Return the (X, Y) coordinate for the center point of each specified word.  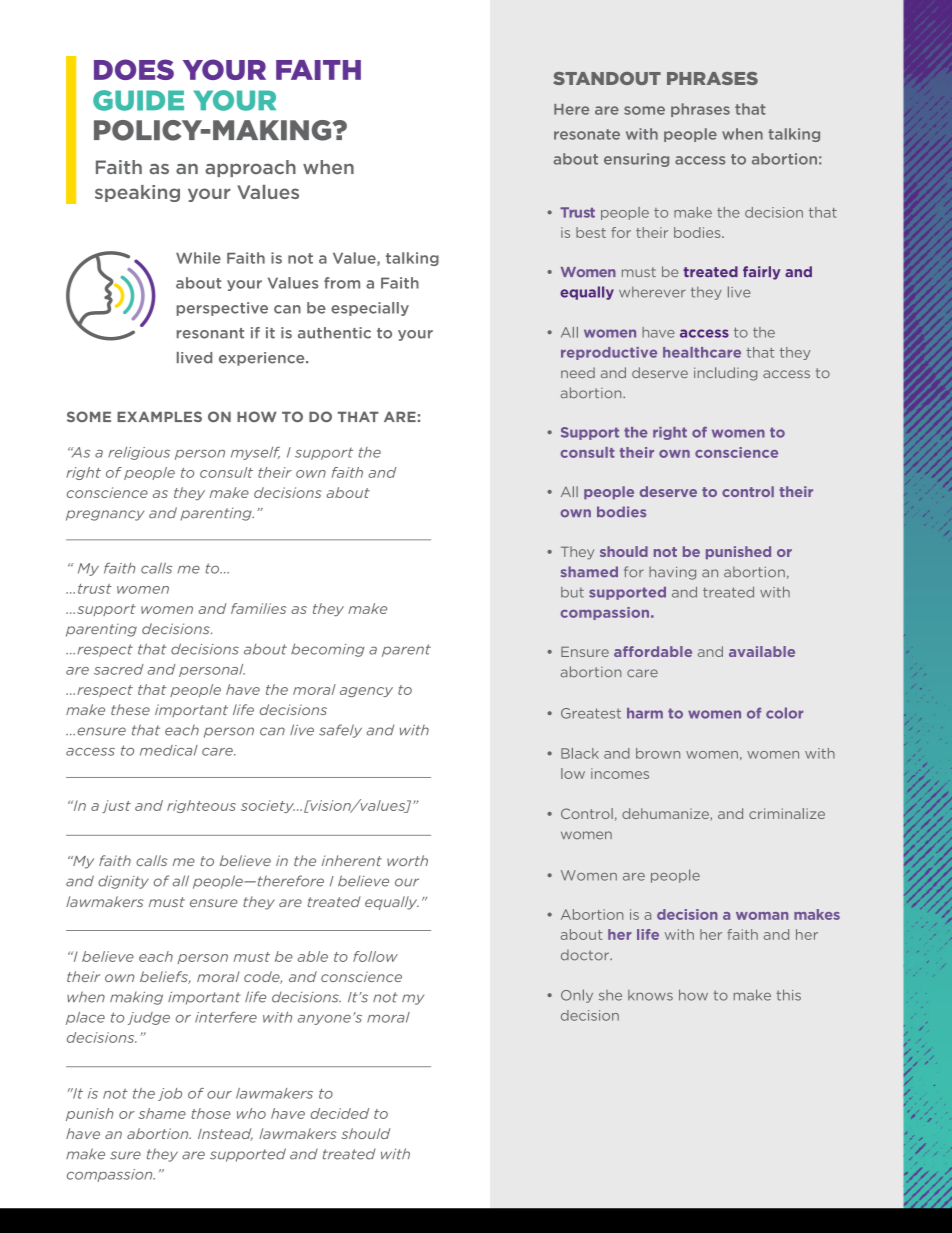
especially (370, 309)
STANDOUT (607, 78)
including (725, 374)
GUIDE (138, 100)
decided (339, 1113)
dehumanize (666, 814)
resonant (210, 333)
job (170, 1094)
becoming (328, 650)
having (672, 573)
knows (650, 995)
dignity (123, 882)
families (259, 608)
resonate (587, 134)
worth (407, 860)
